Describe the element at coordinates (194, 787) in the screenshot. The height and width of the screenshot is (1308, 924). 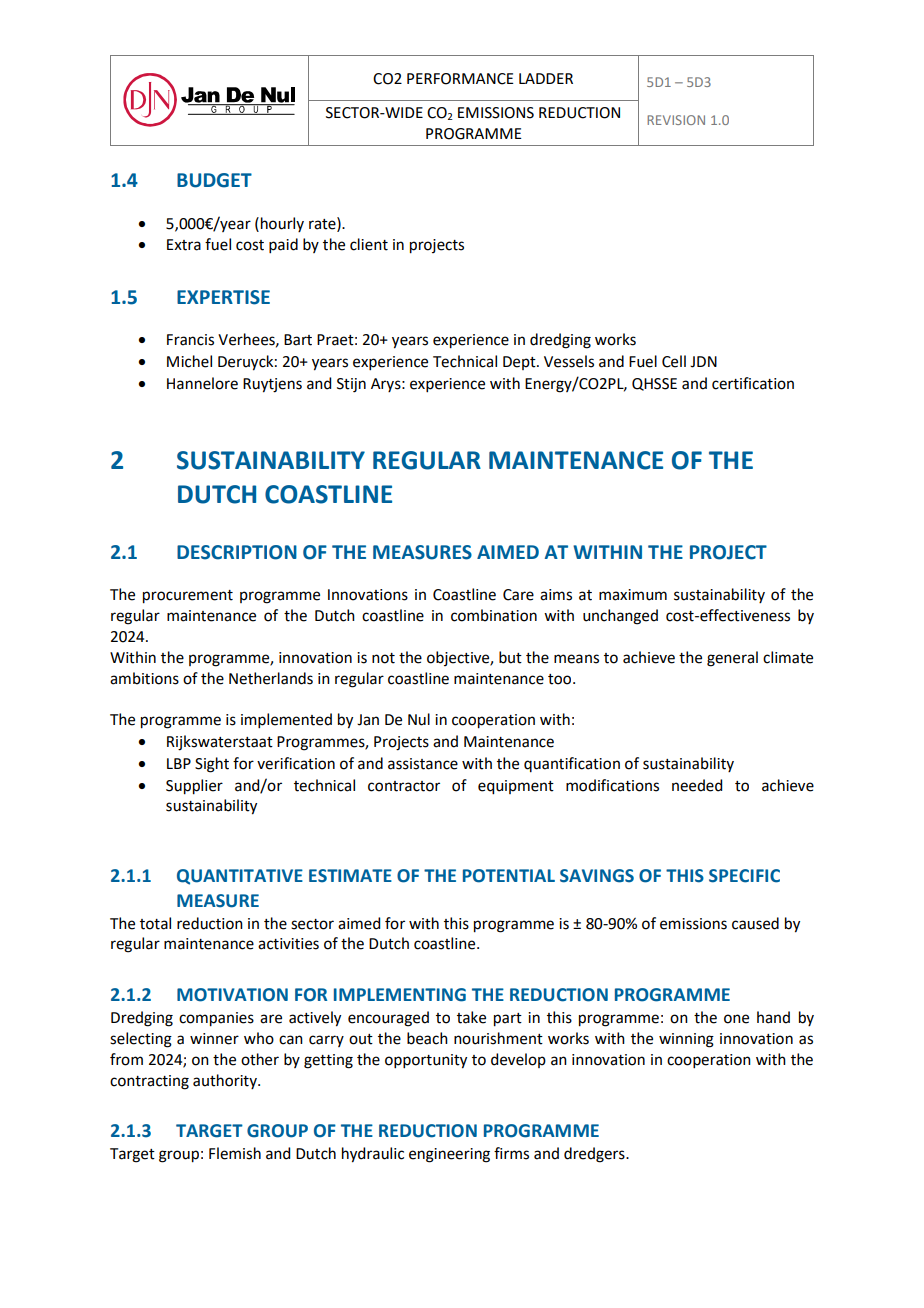
I see `Supplier` at that location.
